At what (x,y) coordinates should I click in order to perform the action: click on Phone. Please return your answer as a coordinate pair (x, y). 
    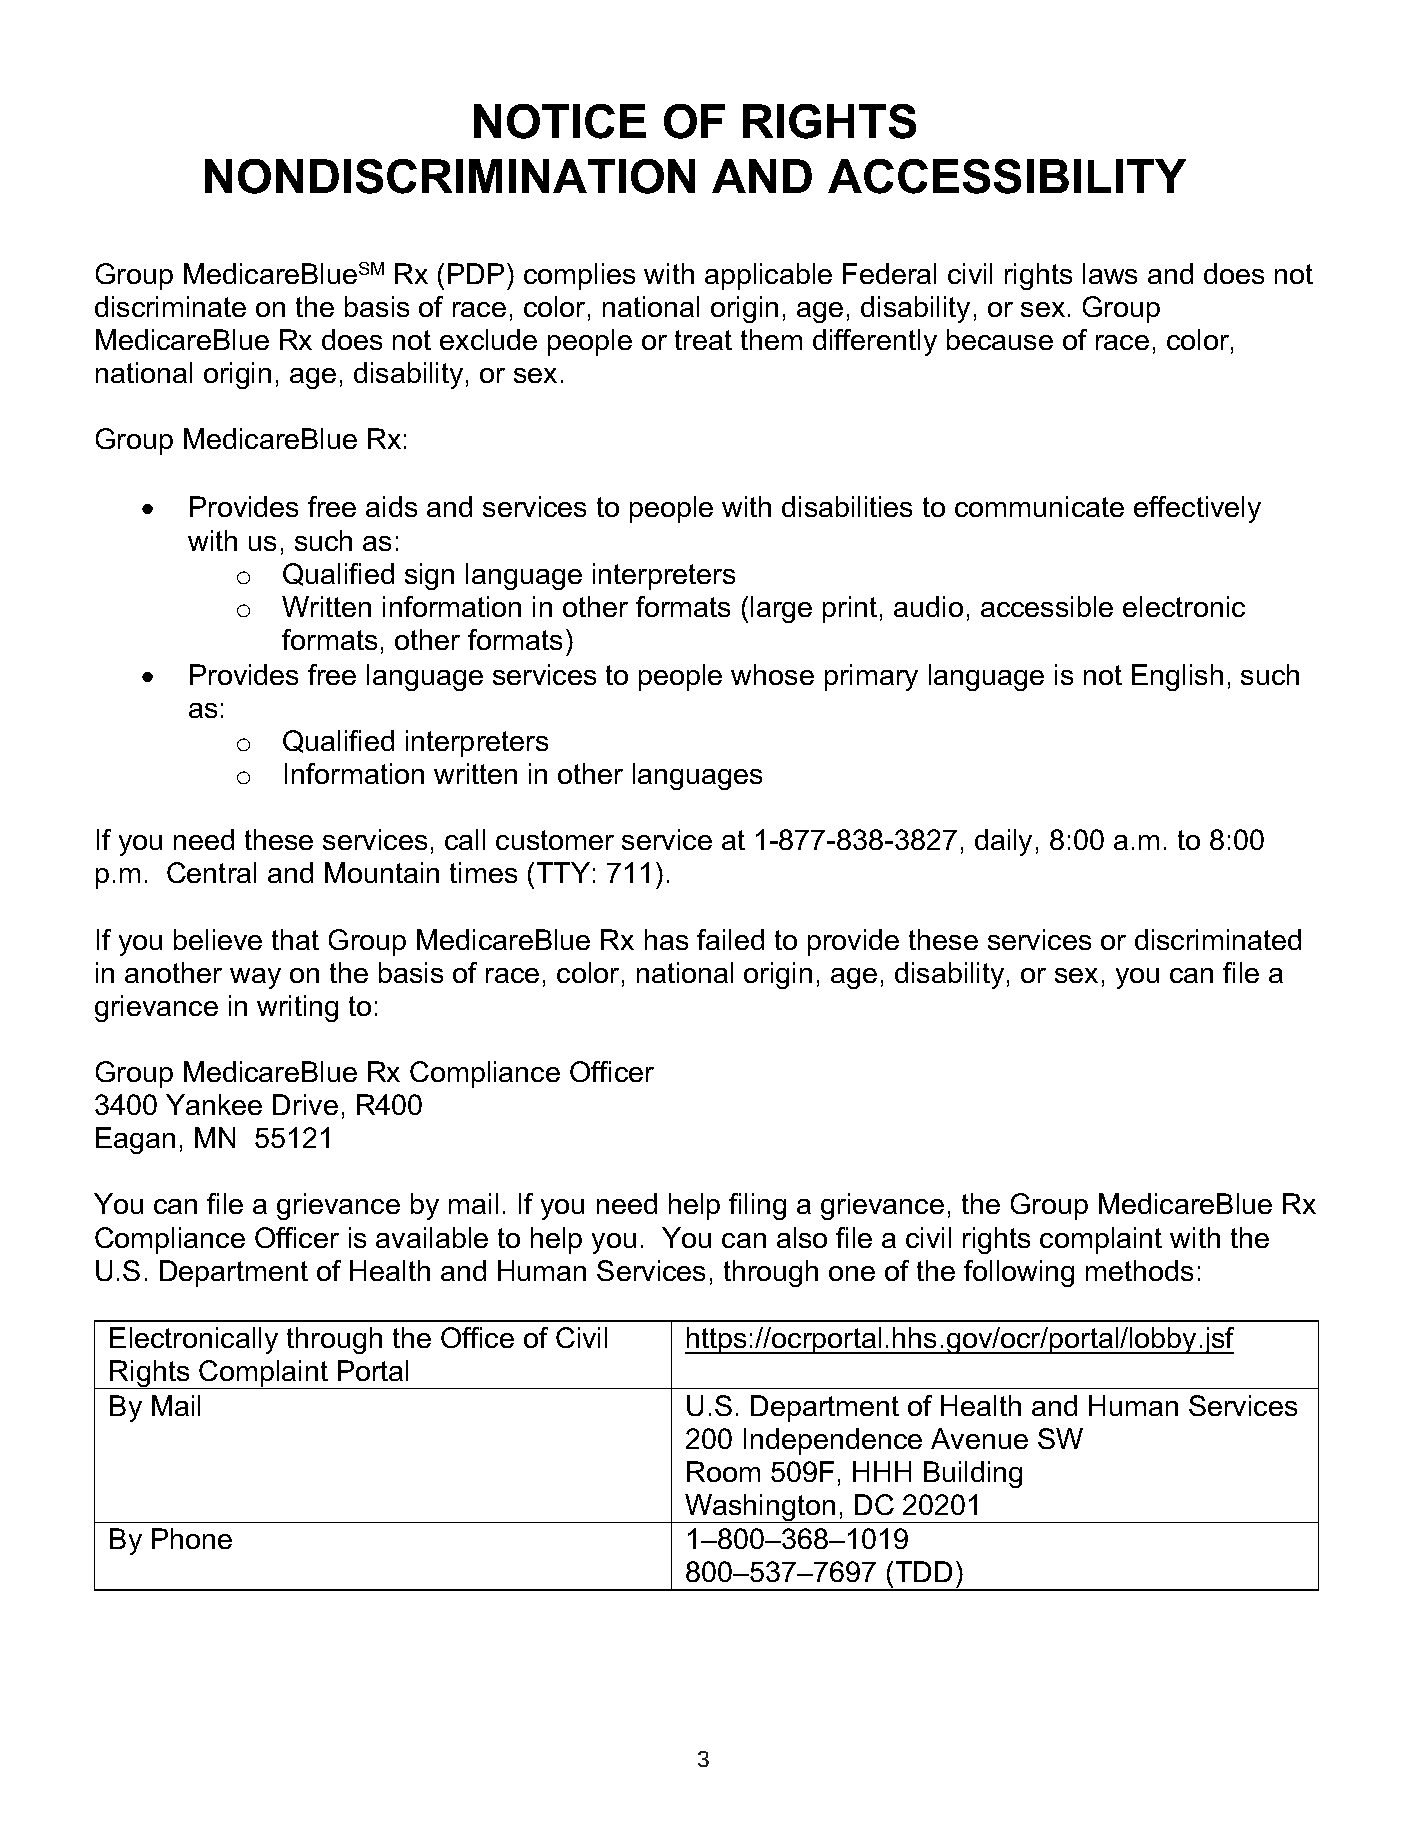
    Looking at the image, I should click on (192, 1538).
